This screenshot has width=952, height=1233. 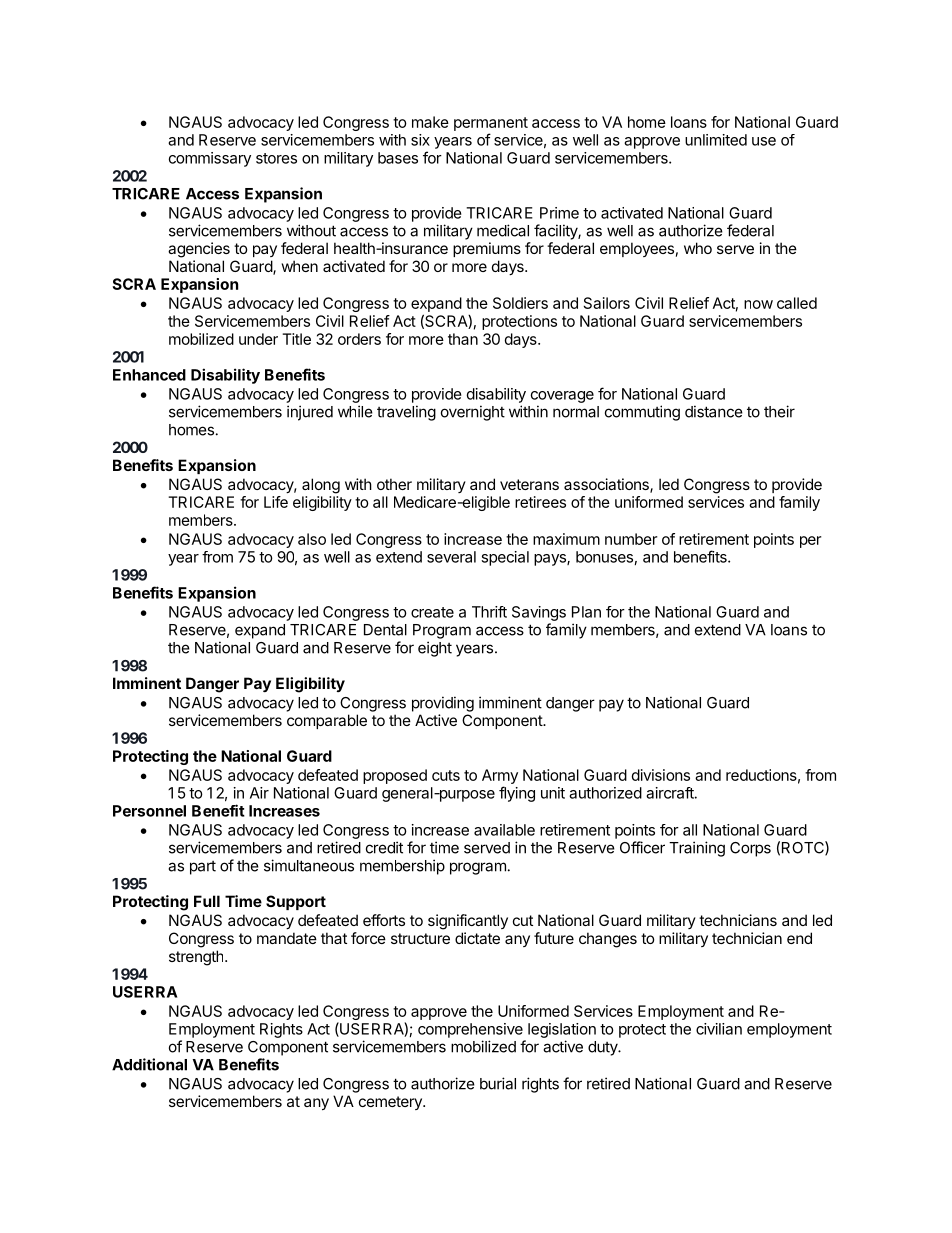 I want to click on overnight, so click(x=473, y=413).
